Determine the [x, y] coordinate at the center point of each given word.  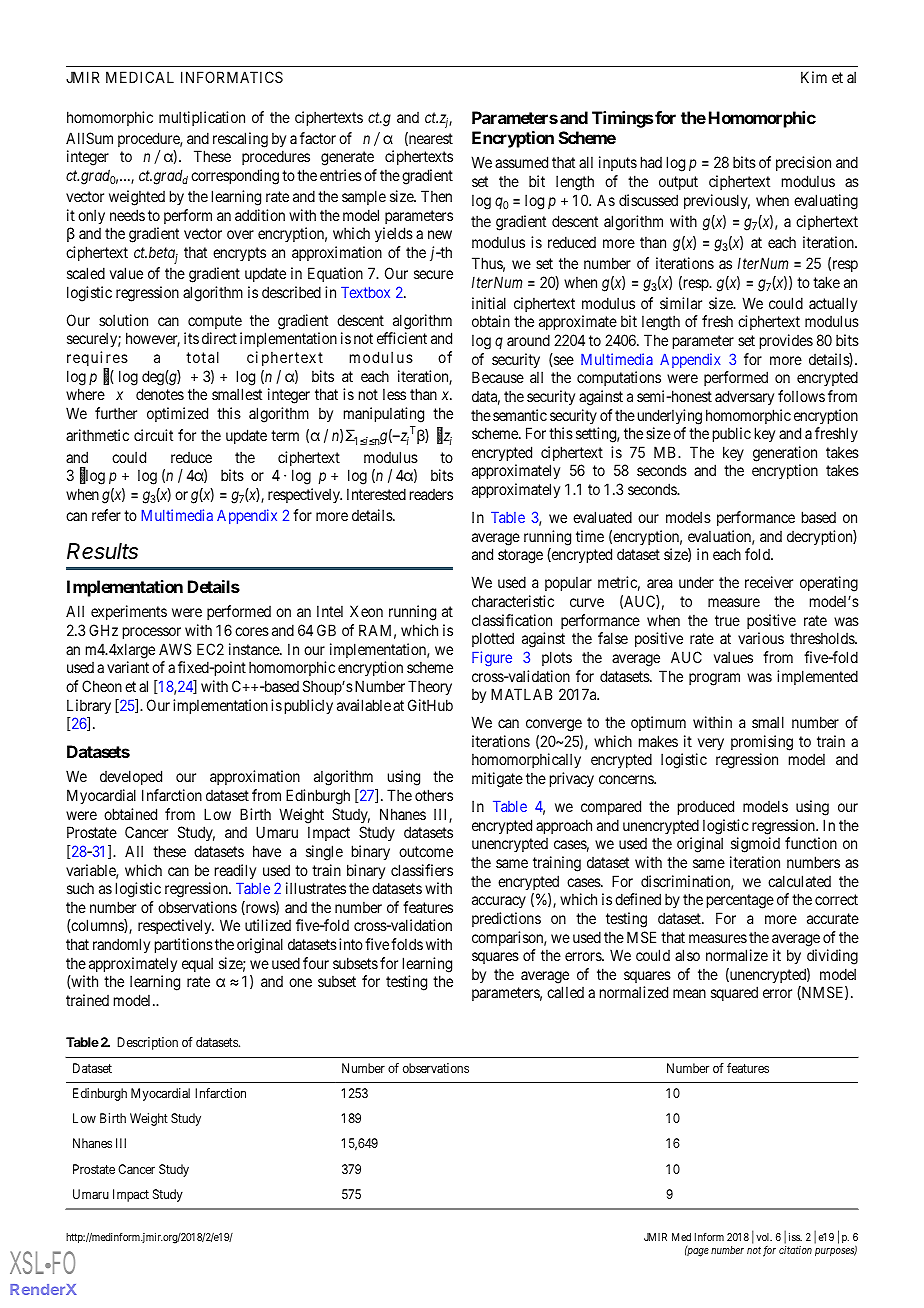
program [714, 679]
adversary [744, 397]
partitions [184, 945]
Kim [814, 77]
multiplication [202, 118]
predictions [506, 919]
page [697, 1252]
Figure [492, 659]
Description [147, 1043]
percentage [740, 901]
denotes [160, 394]
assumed [521, 162]
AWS [175, 649]
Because [498, 377]
